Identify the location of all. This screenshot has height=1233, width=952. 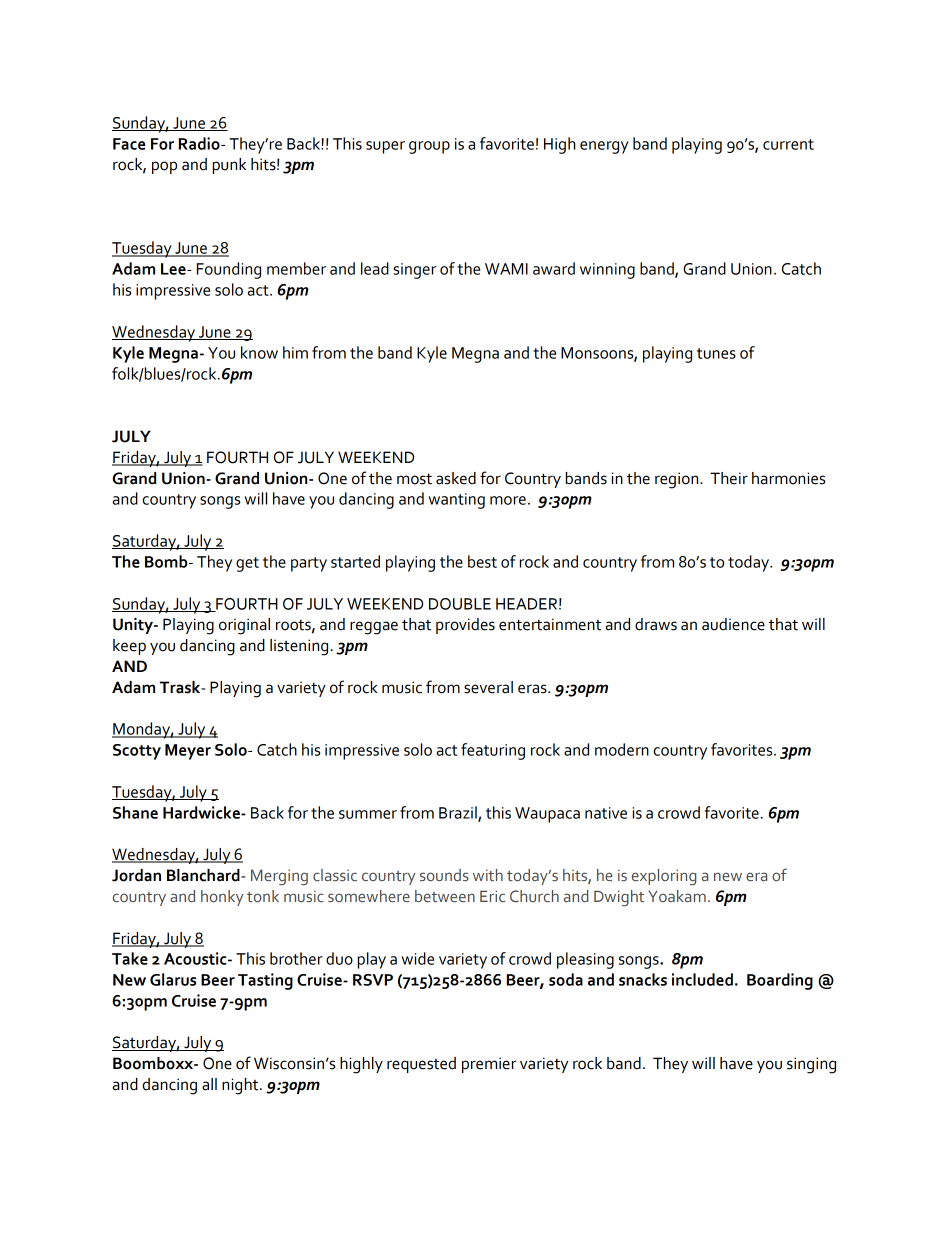
(209, 1084).
